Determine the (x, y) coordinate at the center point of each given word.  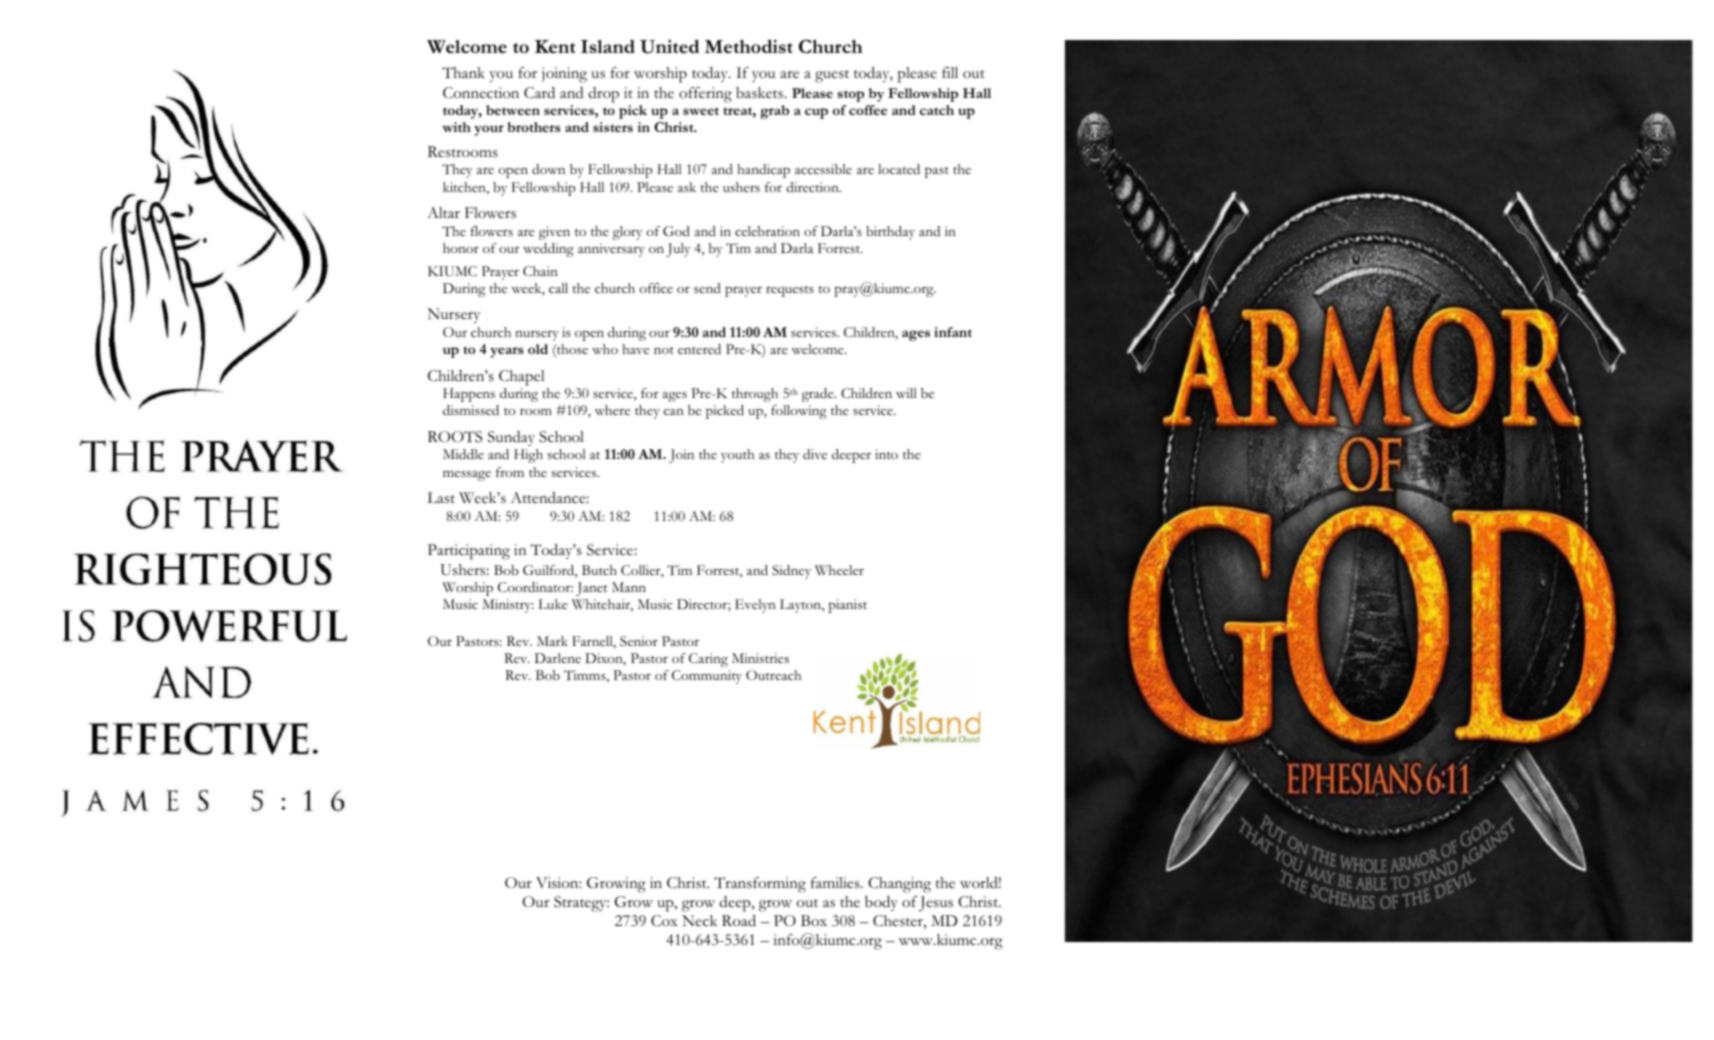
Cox (664, 921)
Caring (708, 660)
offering (705, 95)
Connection (481, 93)
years (506, 352)
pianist (847, 606)
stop (850, 96)
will (906, 393)
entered (699, 349)
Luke (553, 604)
